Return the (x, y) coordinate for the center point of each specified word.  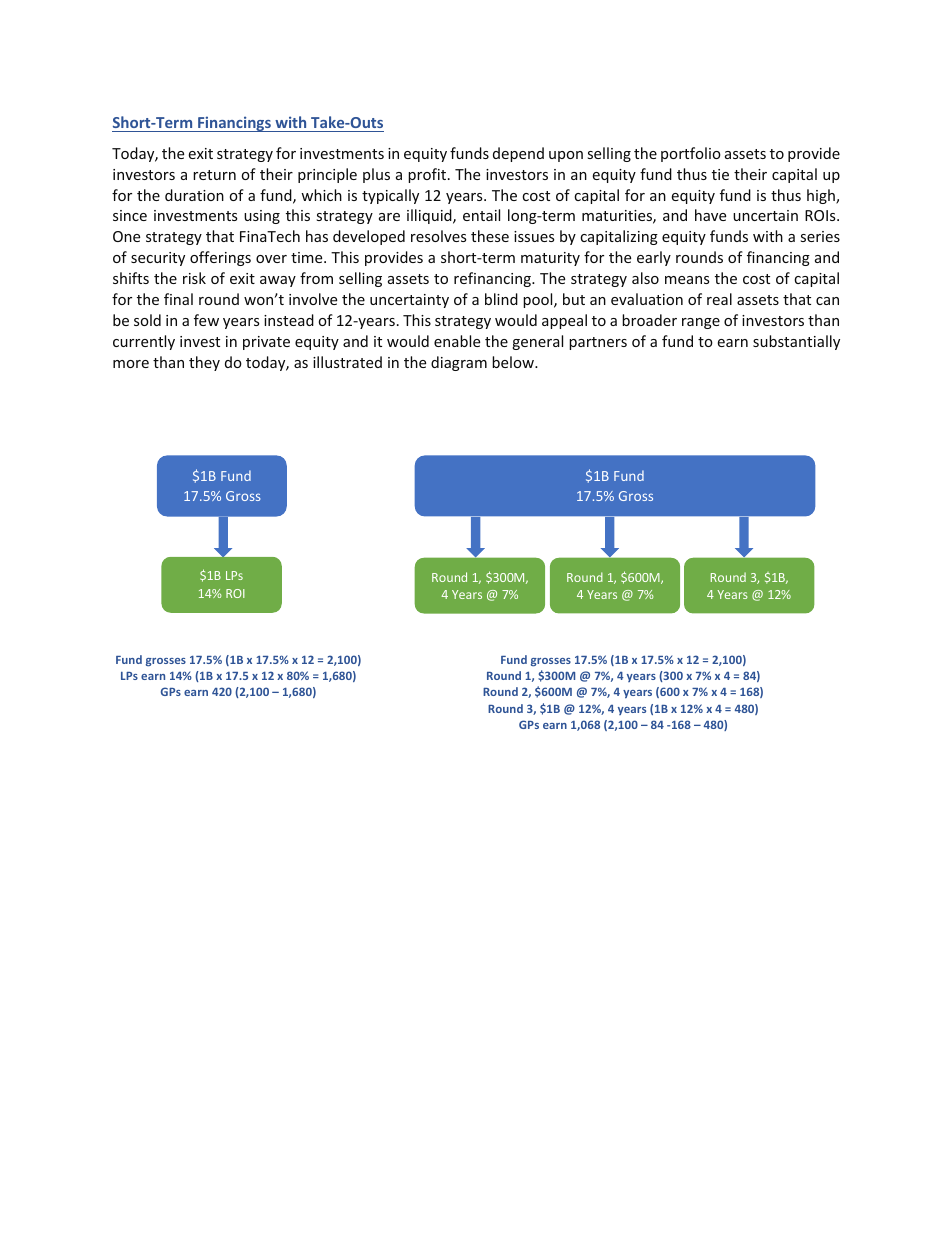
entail (481, 215)
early (654, 258)
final (178, 299)
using (262, 217)
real (719, 299)
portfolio (691, 154)
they (204, 363)
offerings (220, 258)
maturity (550, 259)
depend (518, 154)
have (710, 215)
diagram (459, 363)
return (214, 175)
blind (501, 299)
